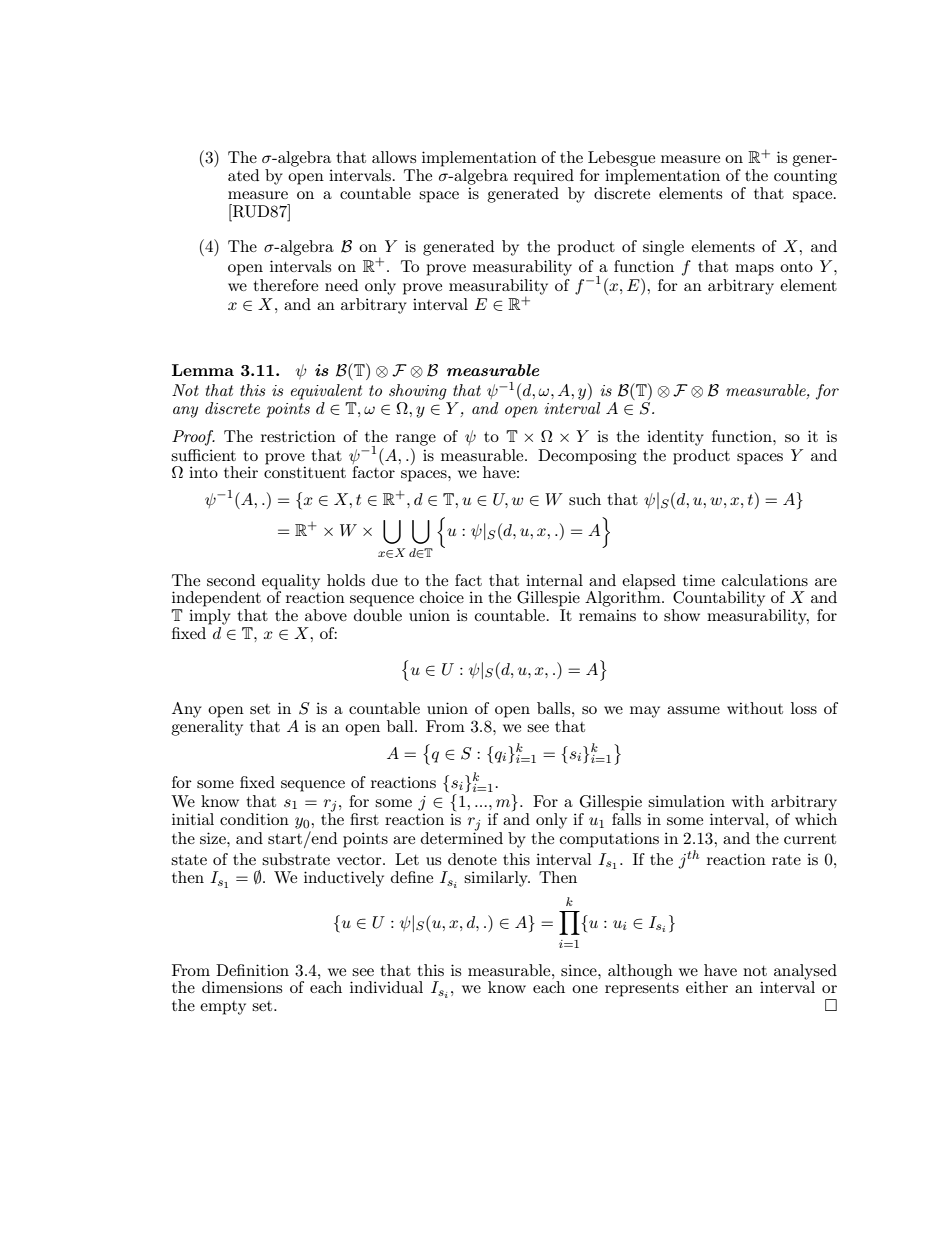 The image size is (952, 1233). What do you see at coordinates (805, 177) in the screenshot?
I see `counting` at bounding box center [805, 177].
